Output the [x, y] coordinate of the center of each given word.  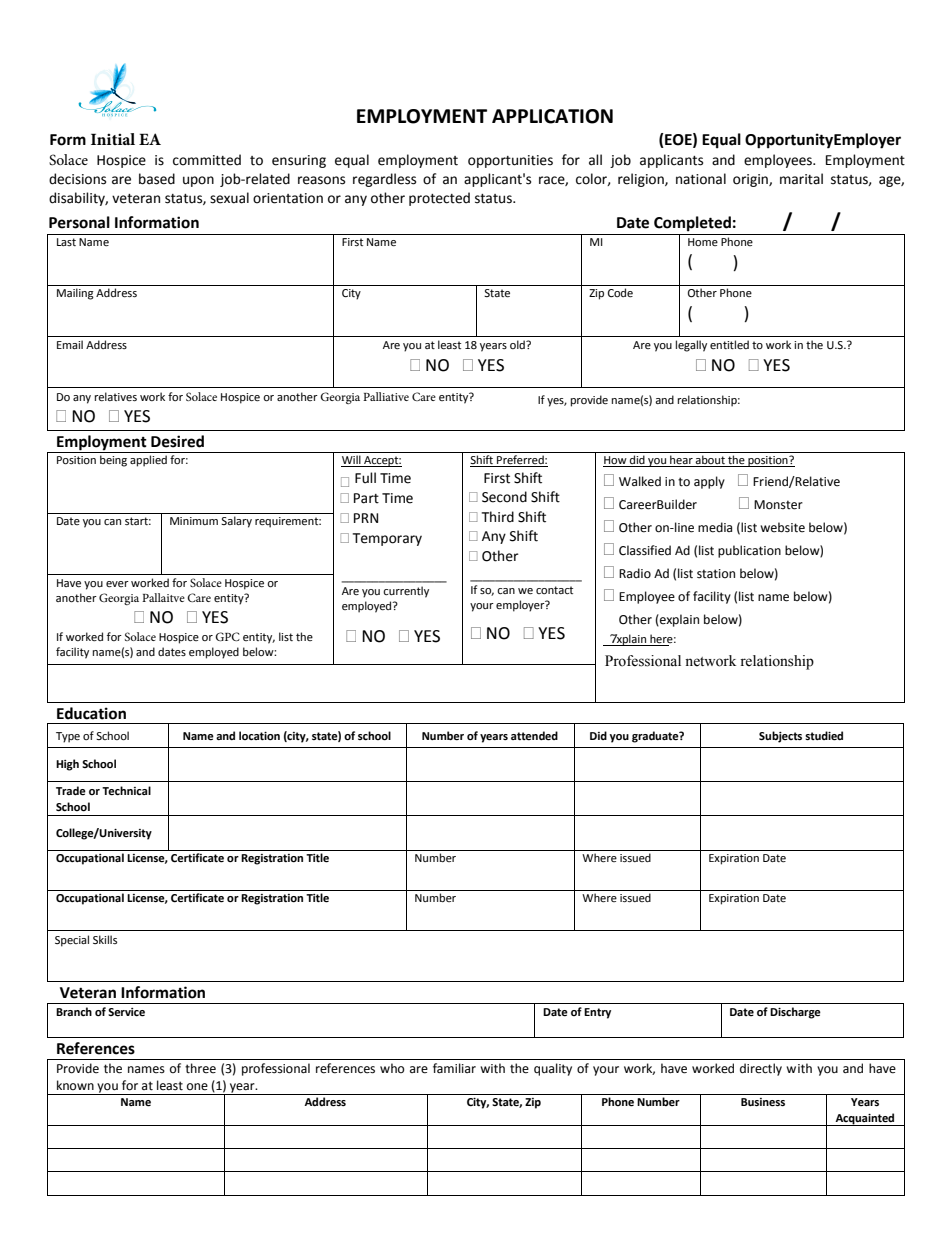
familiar [454, 1068]
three [200, 1068]
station [716, 574]
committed [207, 160]
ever [117, 584]
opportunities [510, 161]
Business [763, 1102]
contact [554, 590]
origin [751, 180]
